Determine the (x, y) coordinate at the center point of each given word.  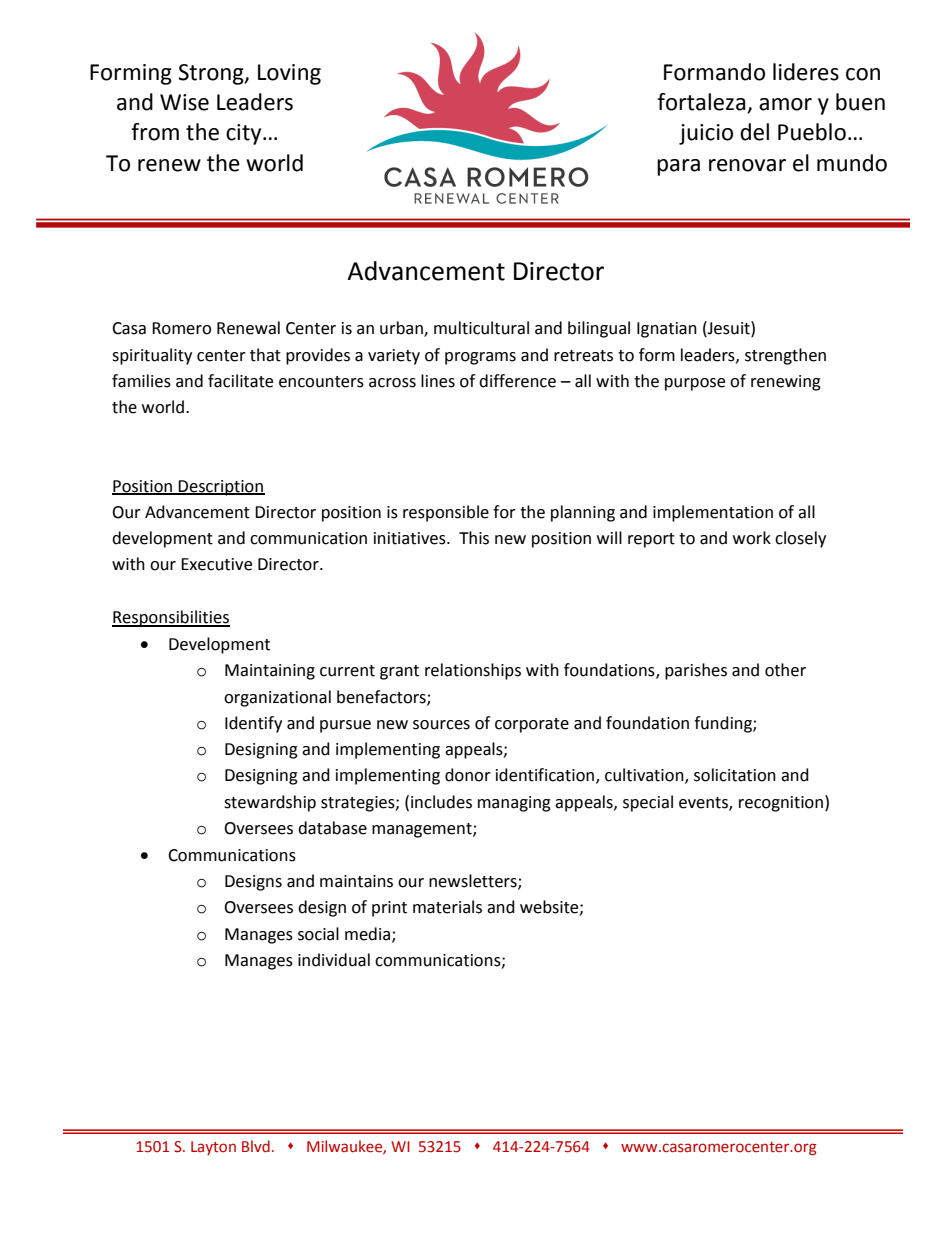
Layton (213, 1148)
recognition (781, 804)
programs (480, 358)
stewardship (270, 803)
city (245, 134)
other (785, 670)
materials (447, 907)
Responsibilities (171, 618)
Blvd (256, 1146)
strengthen (785, 356)
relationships (473, 671)
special (648, 803)
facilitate (240, 381)
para (678, 167)
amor (785, 104)
